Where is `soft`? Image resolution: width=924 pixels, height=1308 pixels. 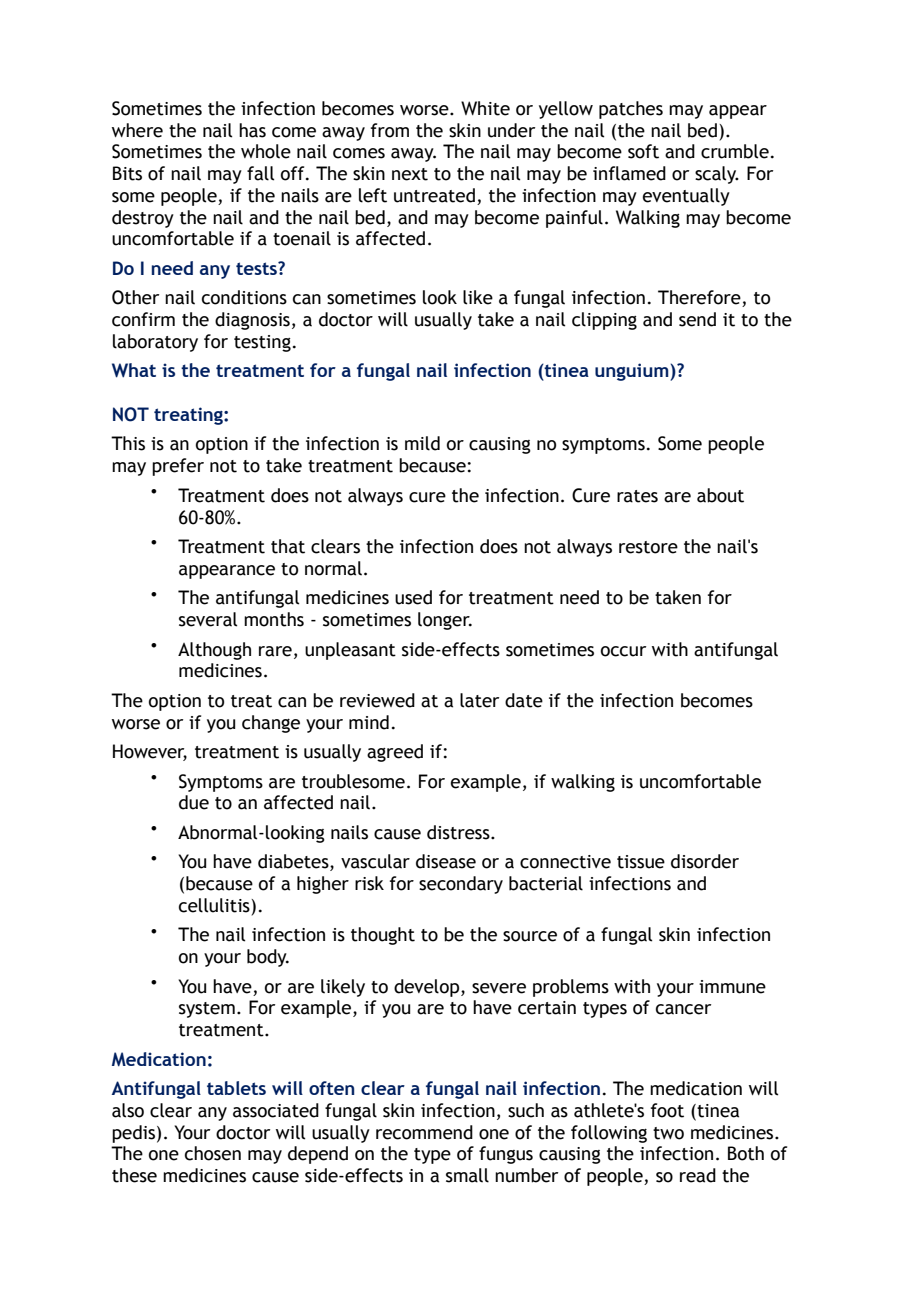
soft is located at coordinates (643, 151).
